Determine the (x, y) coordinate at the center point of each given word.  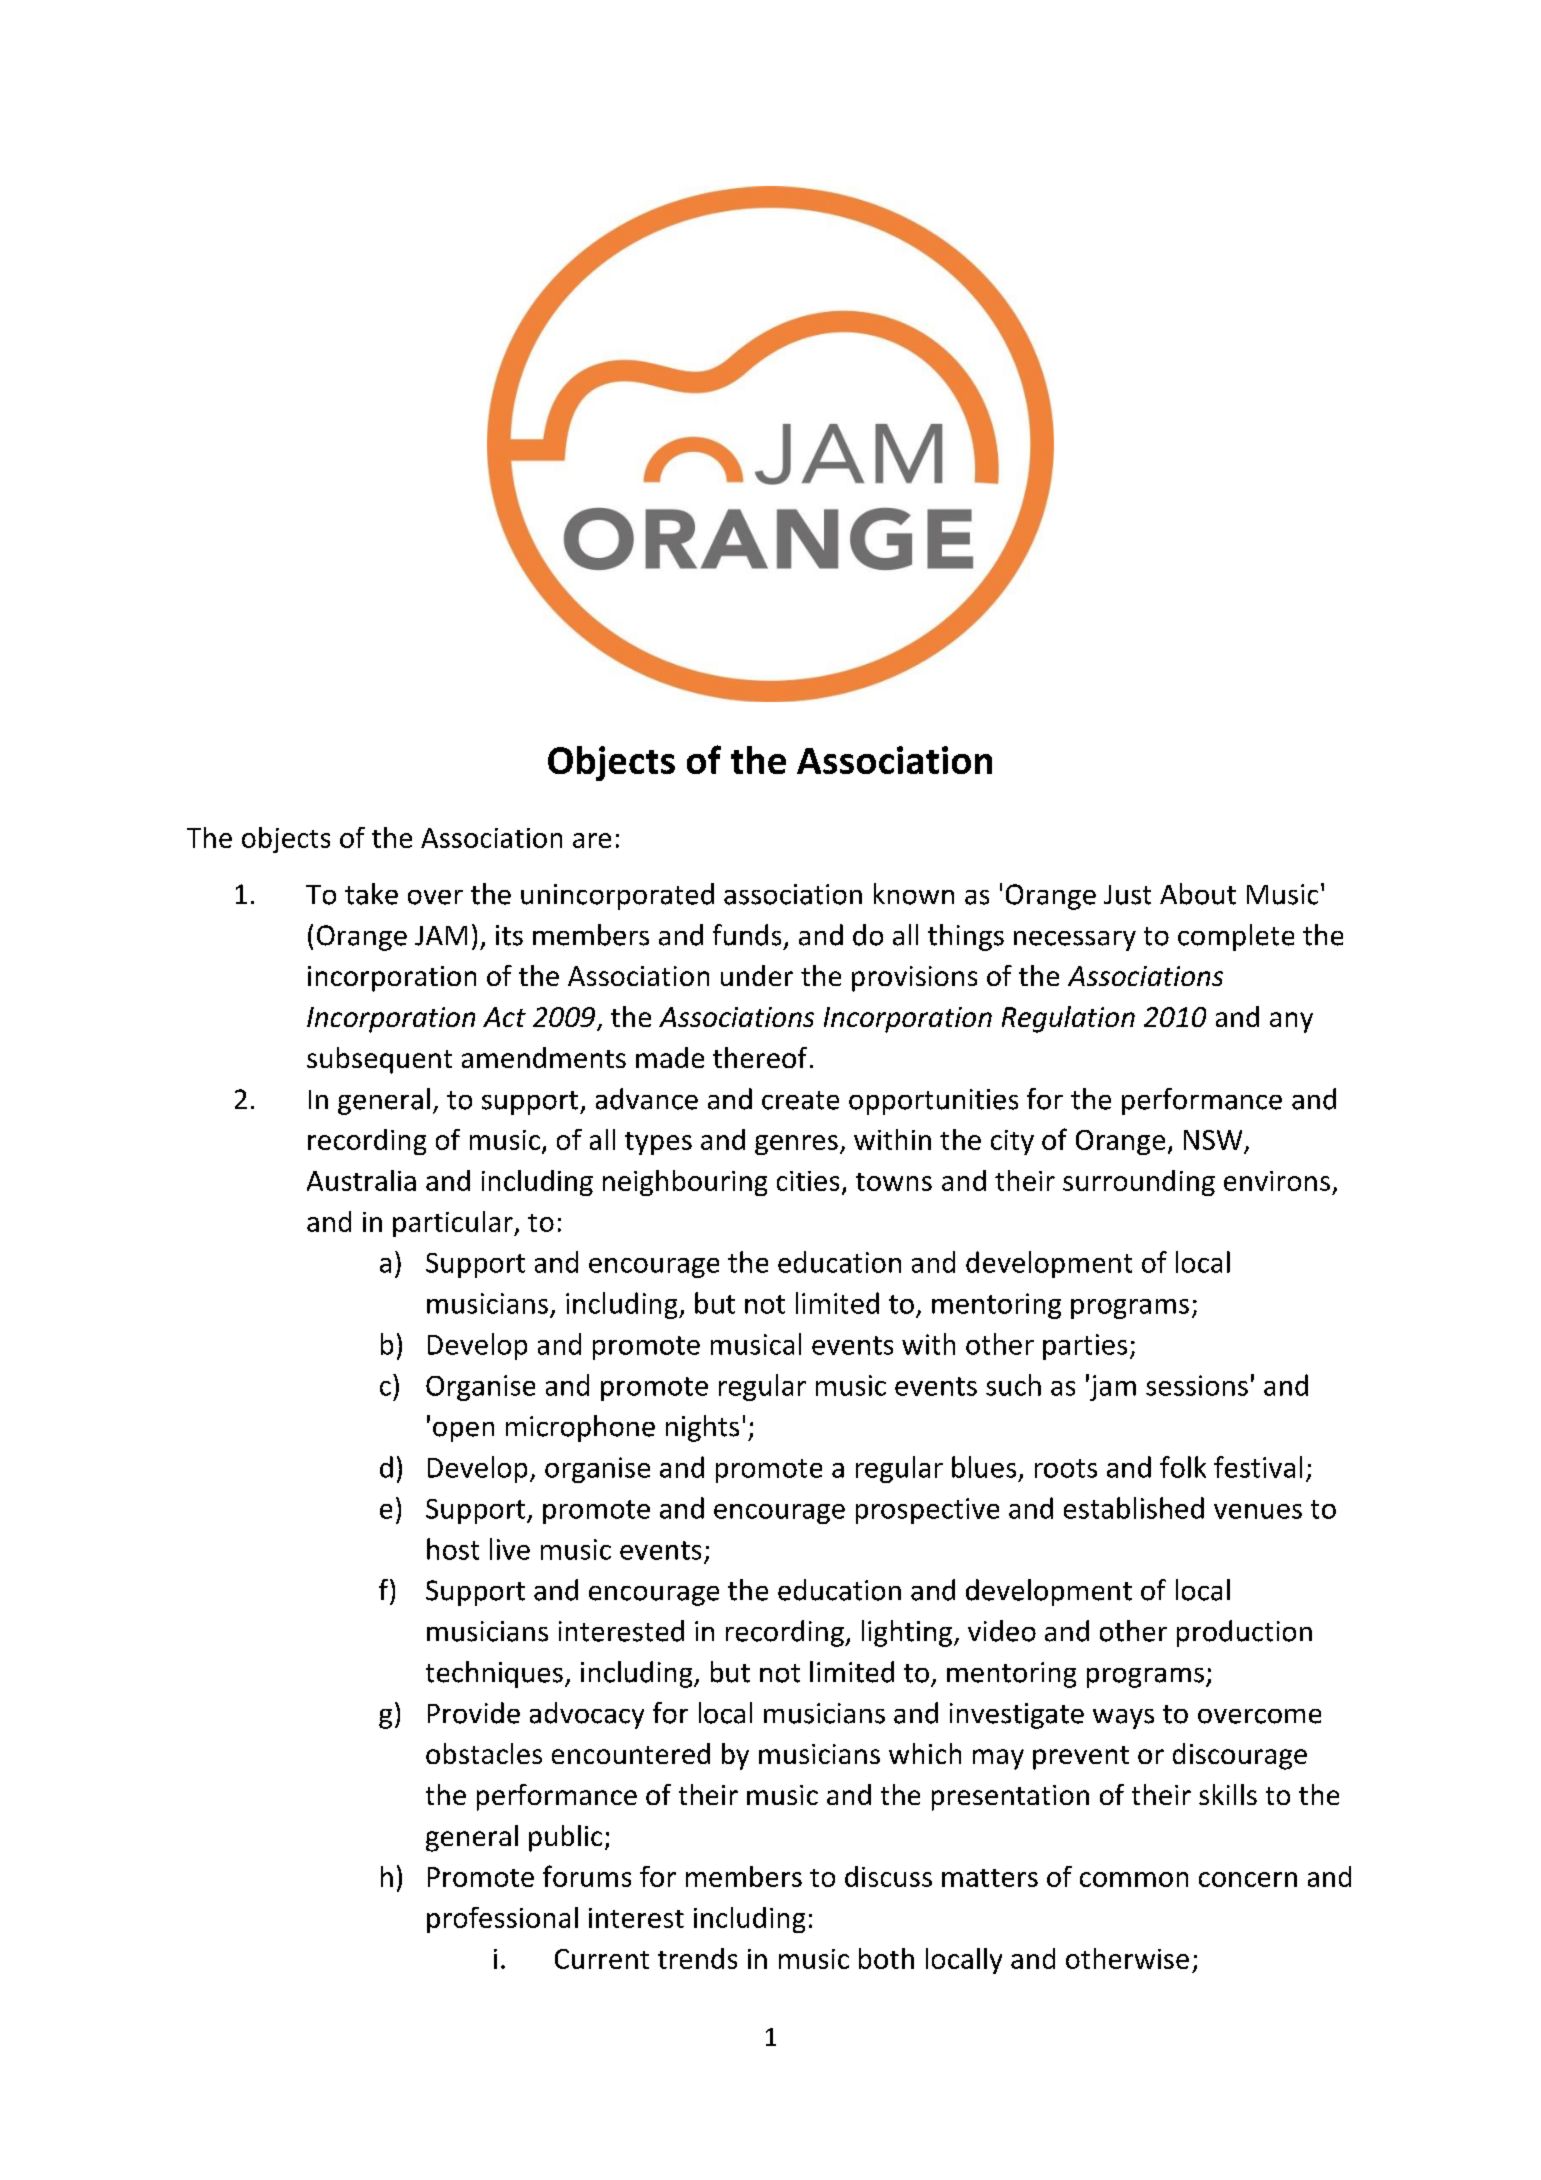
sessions (1197, 1385)
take (371, 894)
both (886, 1958)
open (463, 1432)
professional (502, 1920)
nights (702, 1428)
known (914, 894)
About (1198, 894)
